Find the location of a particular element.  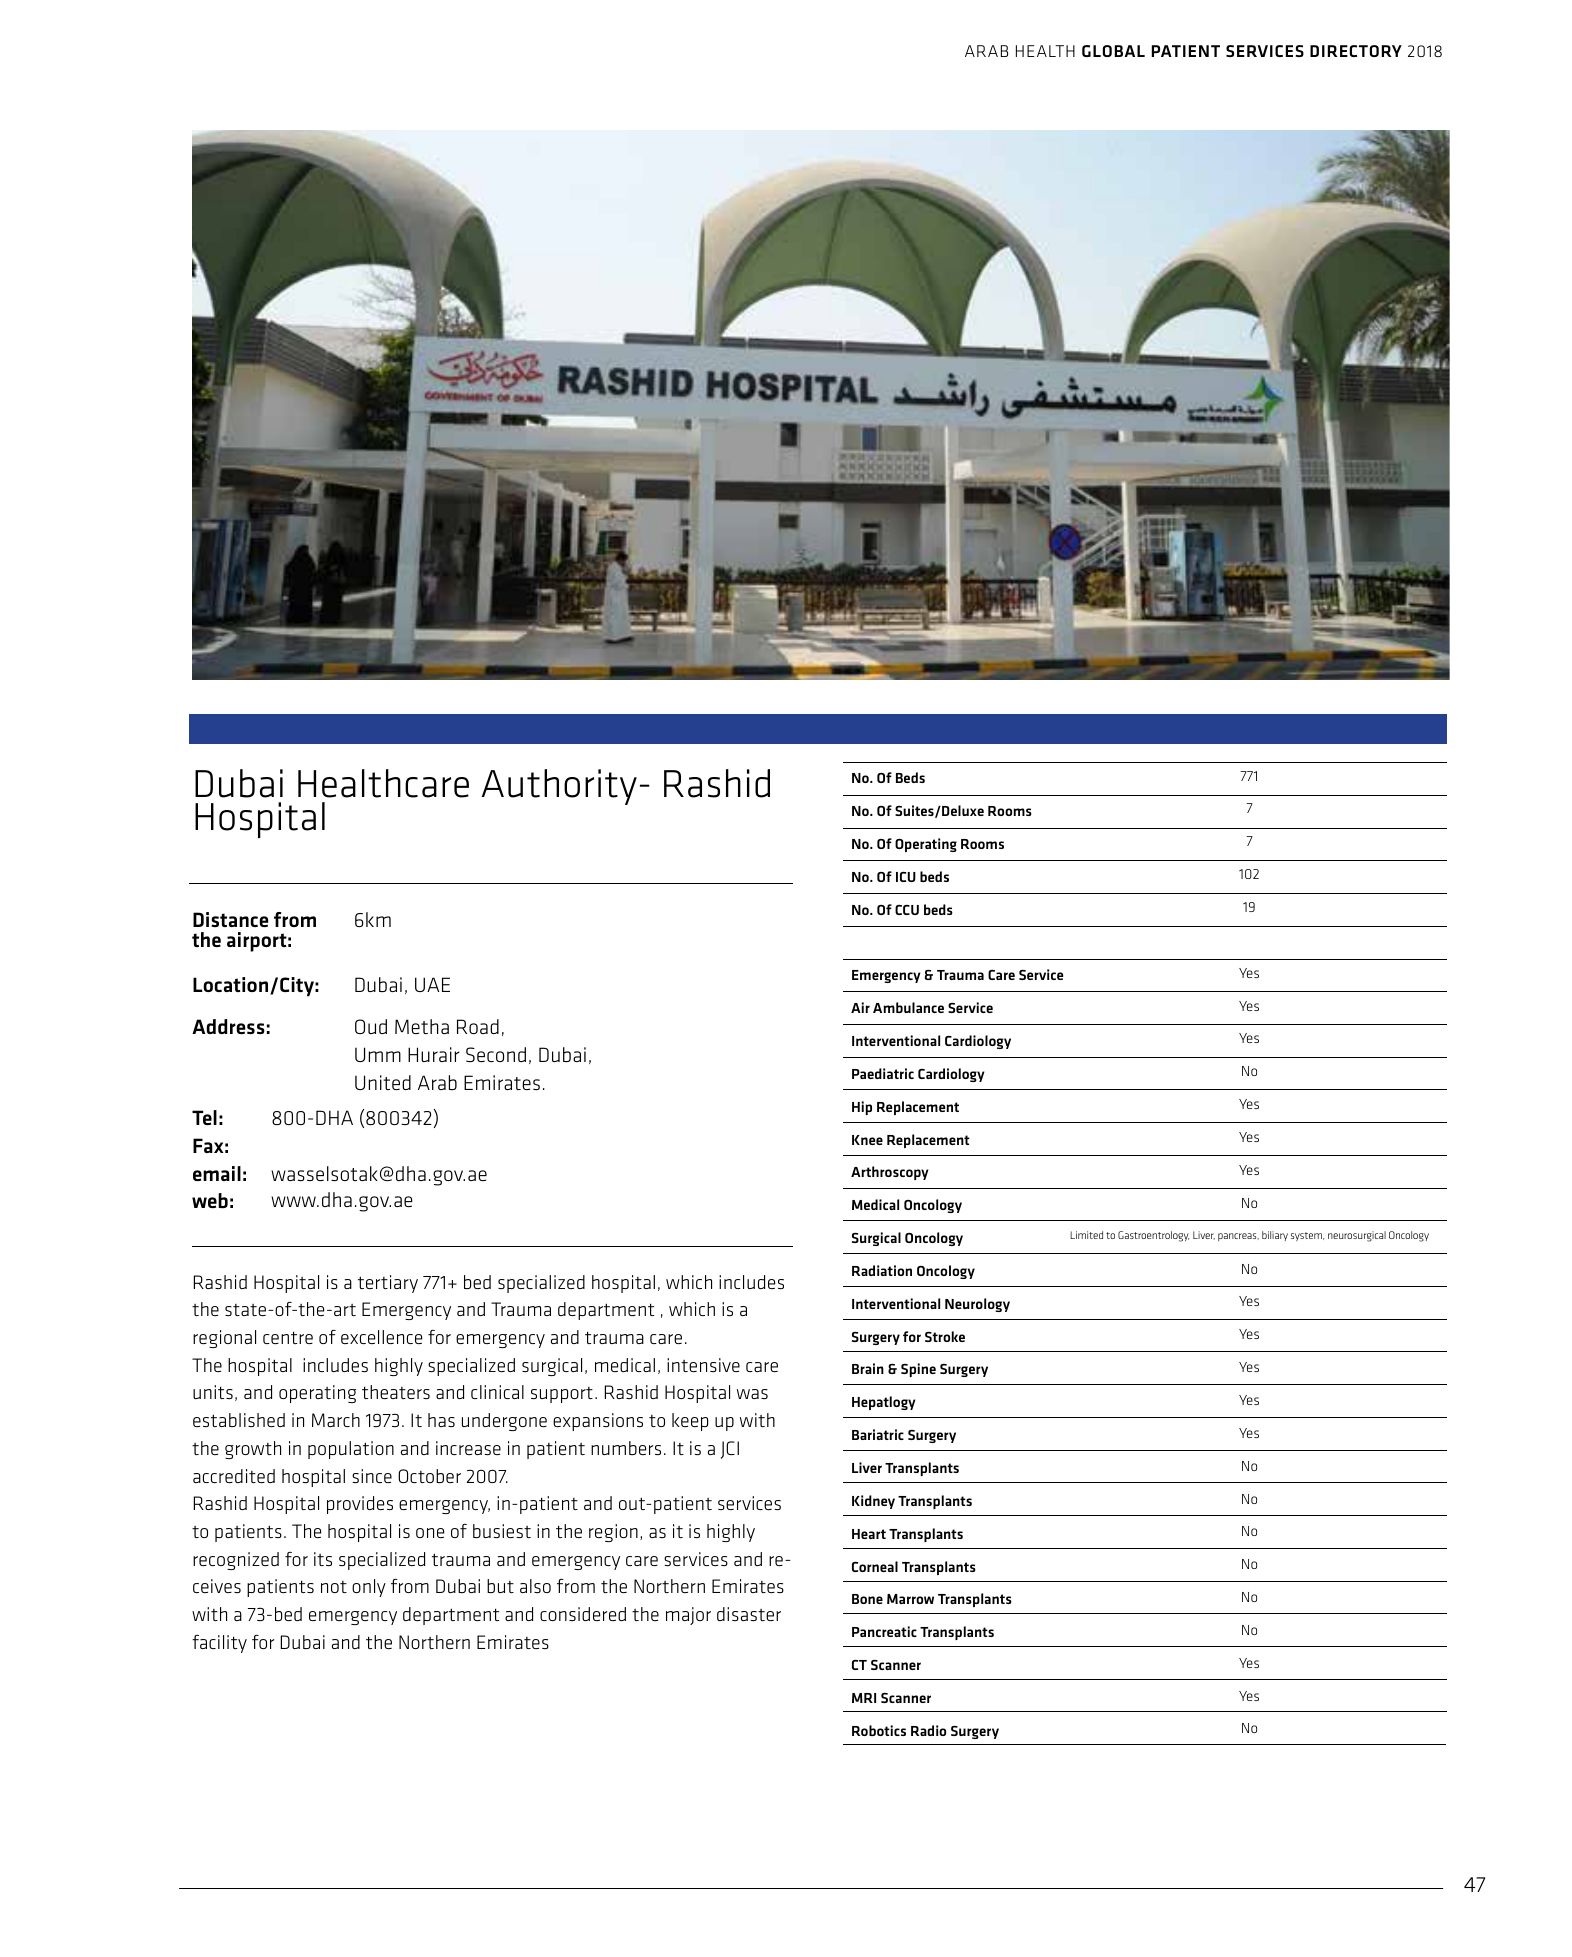

Ambulance is located at coordinates (908, 1007).
